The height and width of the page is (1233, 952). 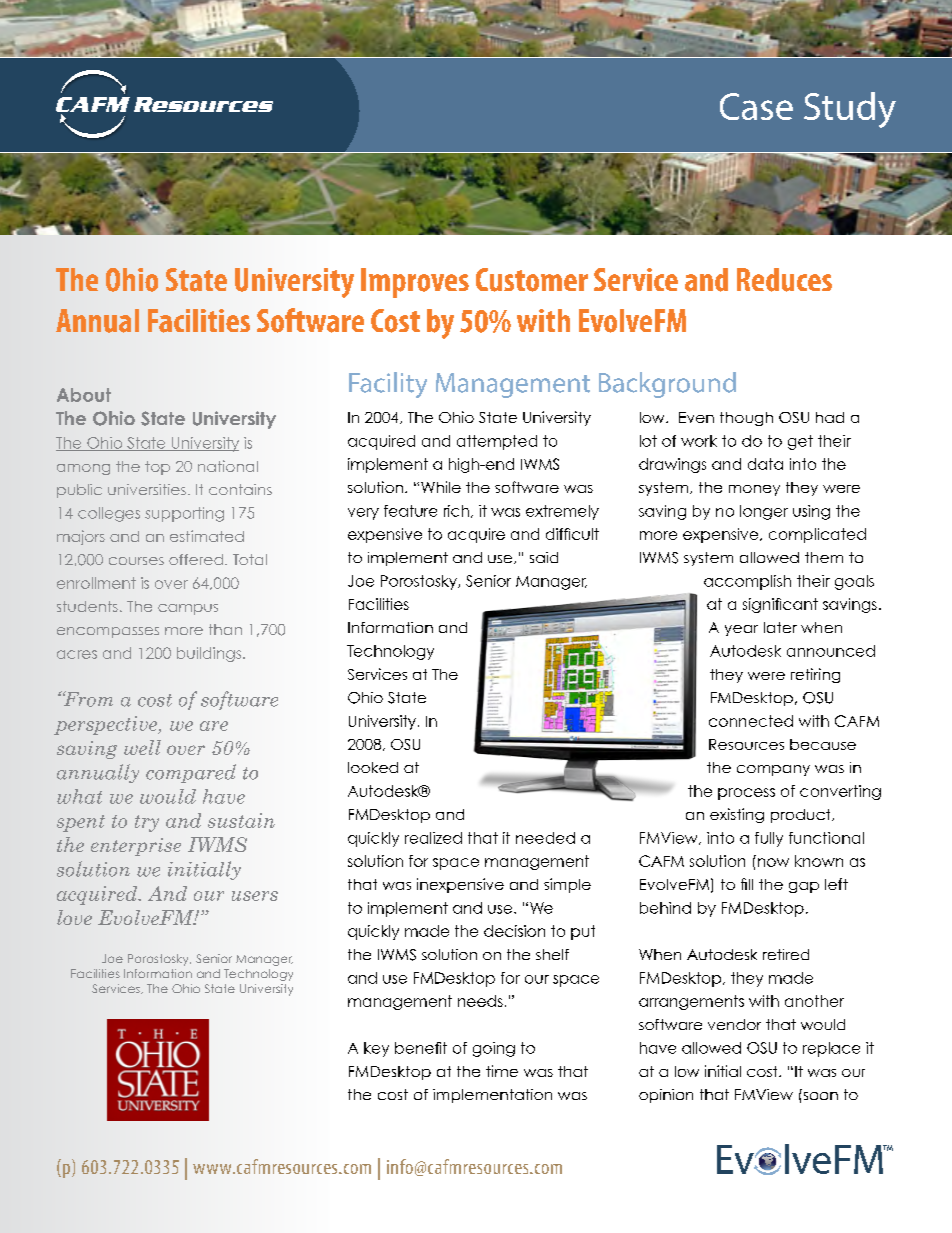 What do you see at coordinates (433, 838) in the page?
I see `realized` at bounding box center [433, 838].
